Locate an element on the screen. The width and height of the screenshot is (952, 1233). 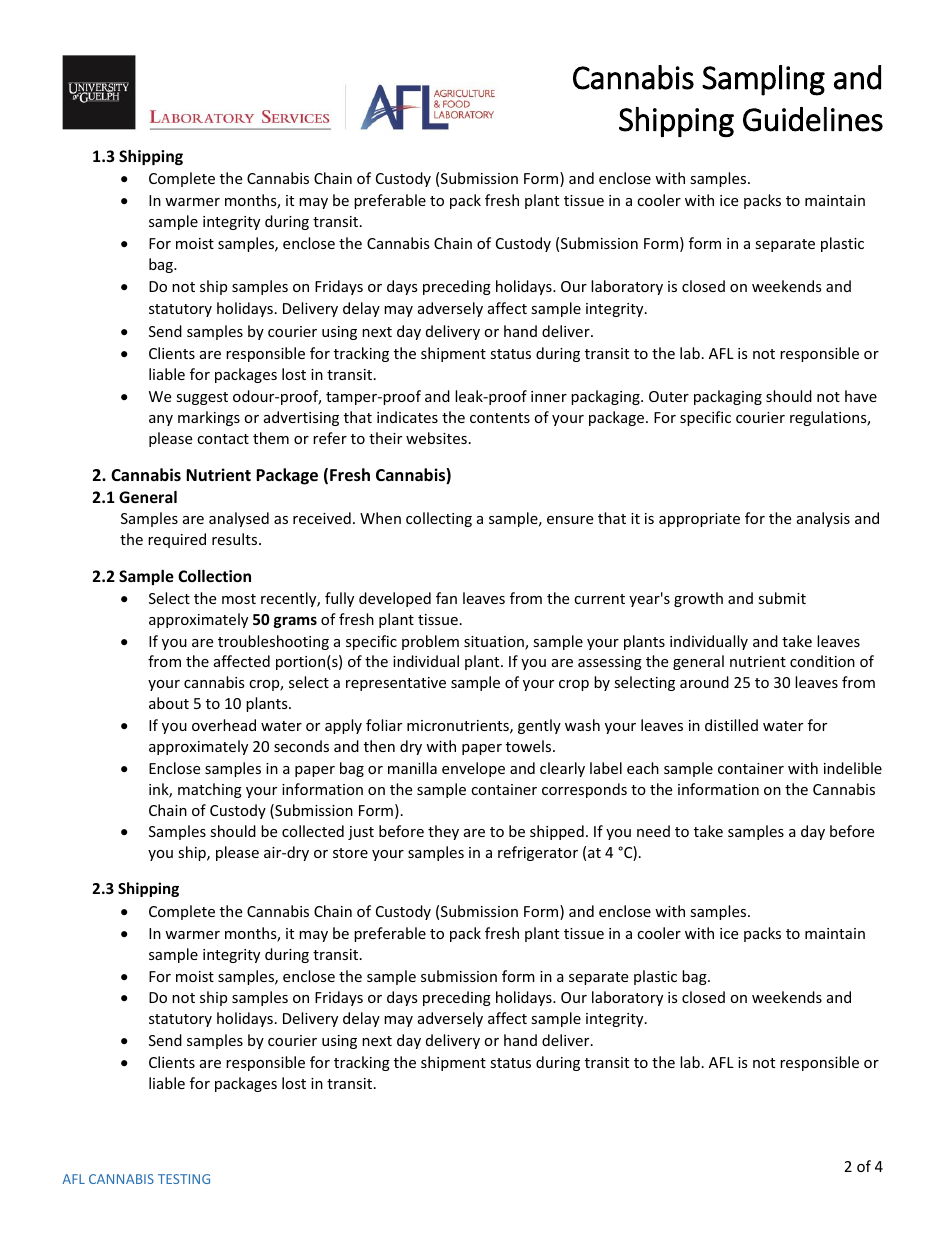
TESTING is located at coordinates (184, 1179).
